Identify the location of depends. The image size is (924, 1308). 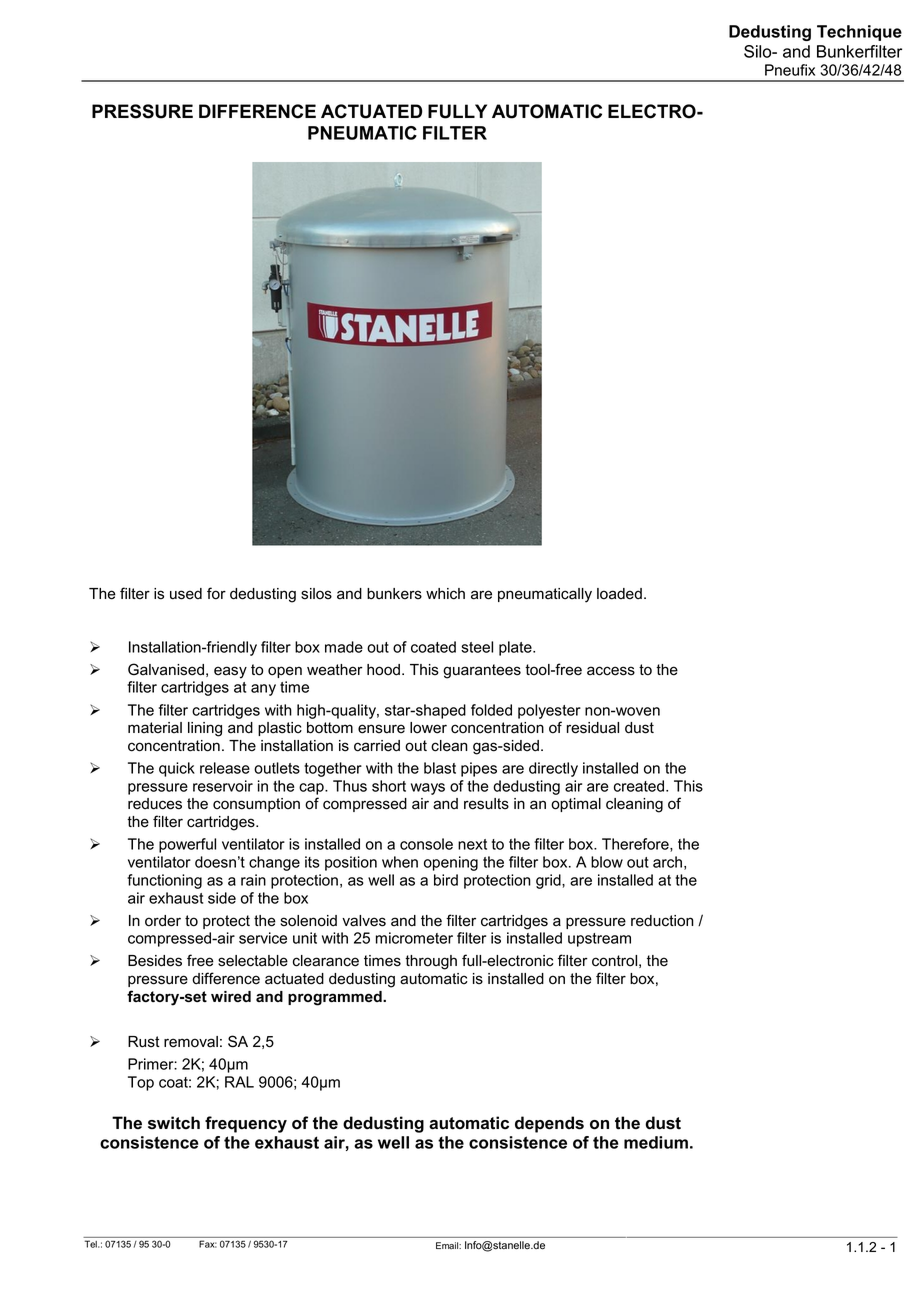
(549, 1124).
